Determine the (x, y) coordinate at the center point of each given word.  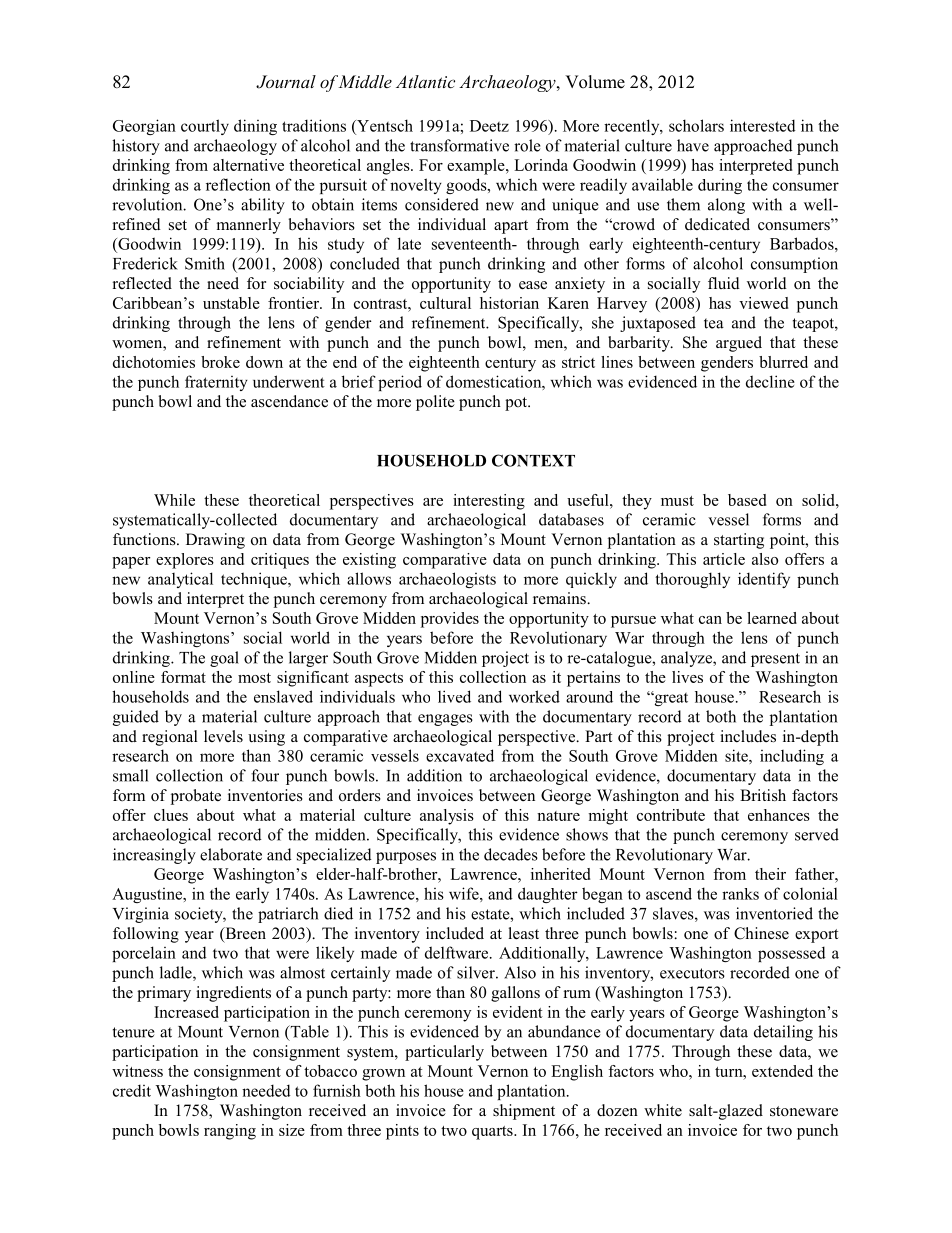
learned (772, 618)
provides (450, 620)
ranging (230, 1132)
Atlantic (425, 81)
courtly (205, 127)
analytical (180, 580)
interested (763, 125)
